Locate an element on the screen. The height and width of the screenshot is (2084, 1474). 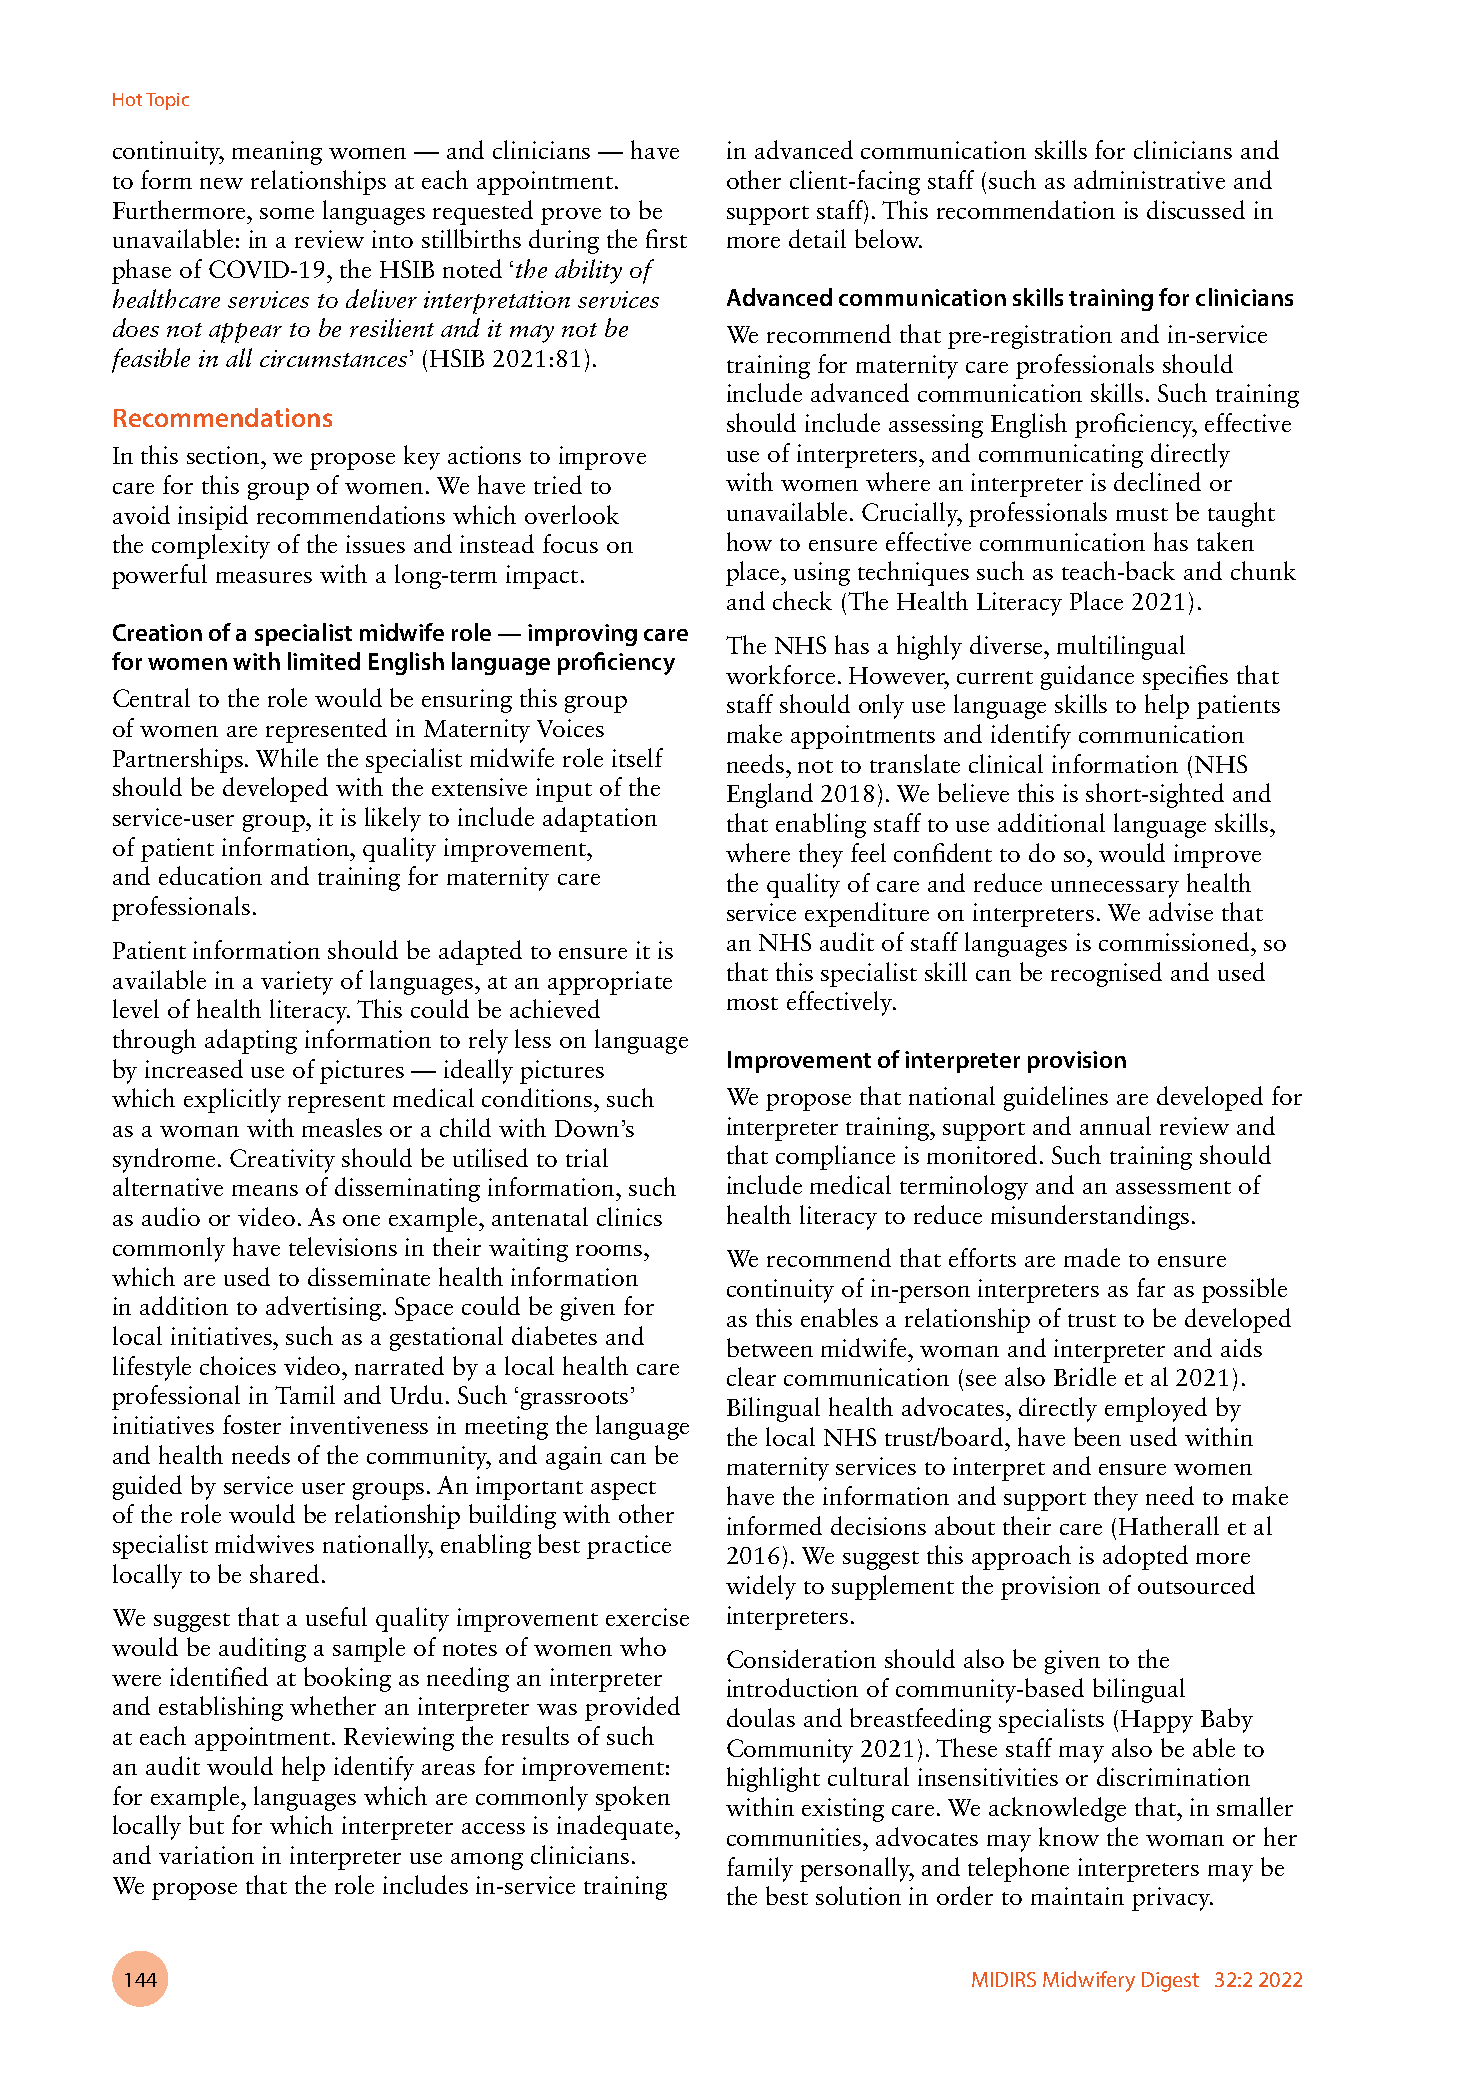
first is located at coordinates (666, 238).
